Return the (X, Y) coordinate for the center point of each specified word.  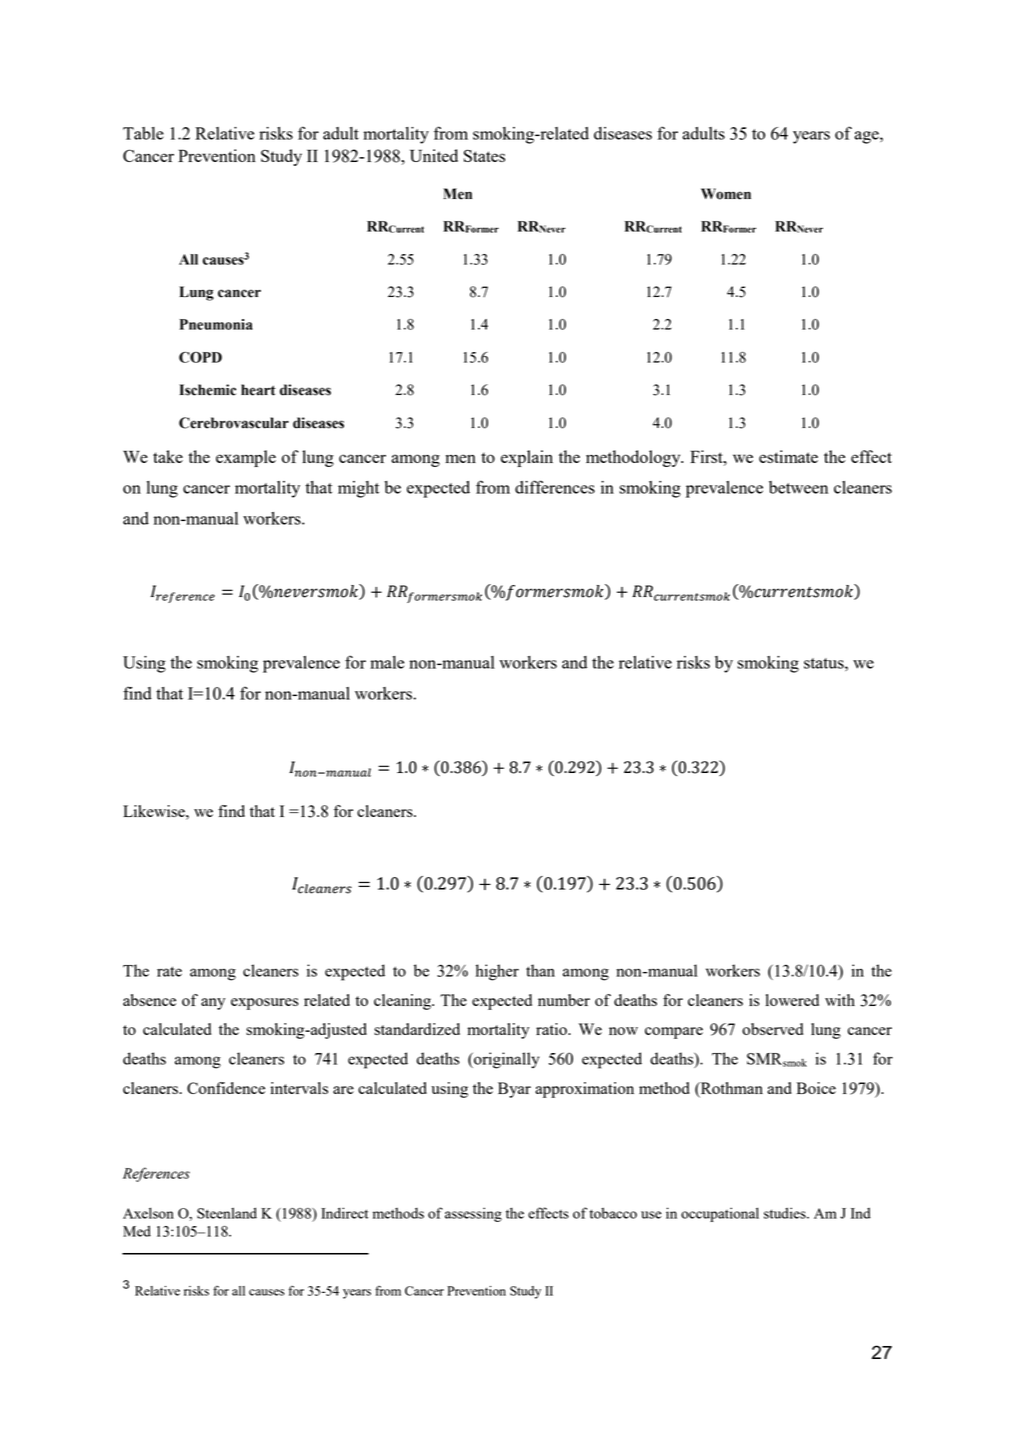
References (156, 1174)
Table (143, 133)
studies (786, 1213)
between (798, 487)
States (484, 155)
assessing (473, 1214)
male (387, 662)
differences (555, 487)
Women (726, 194)
